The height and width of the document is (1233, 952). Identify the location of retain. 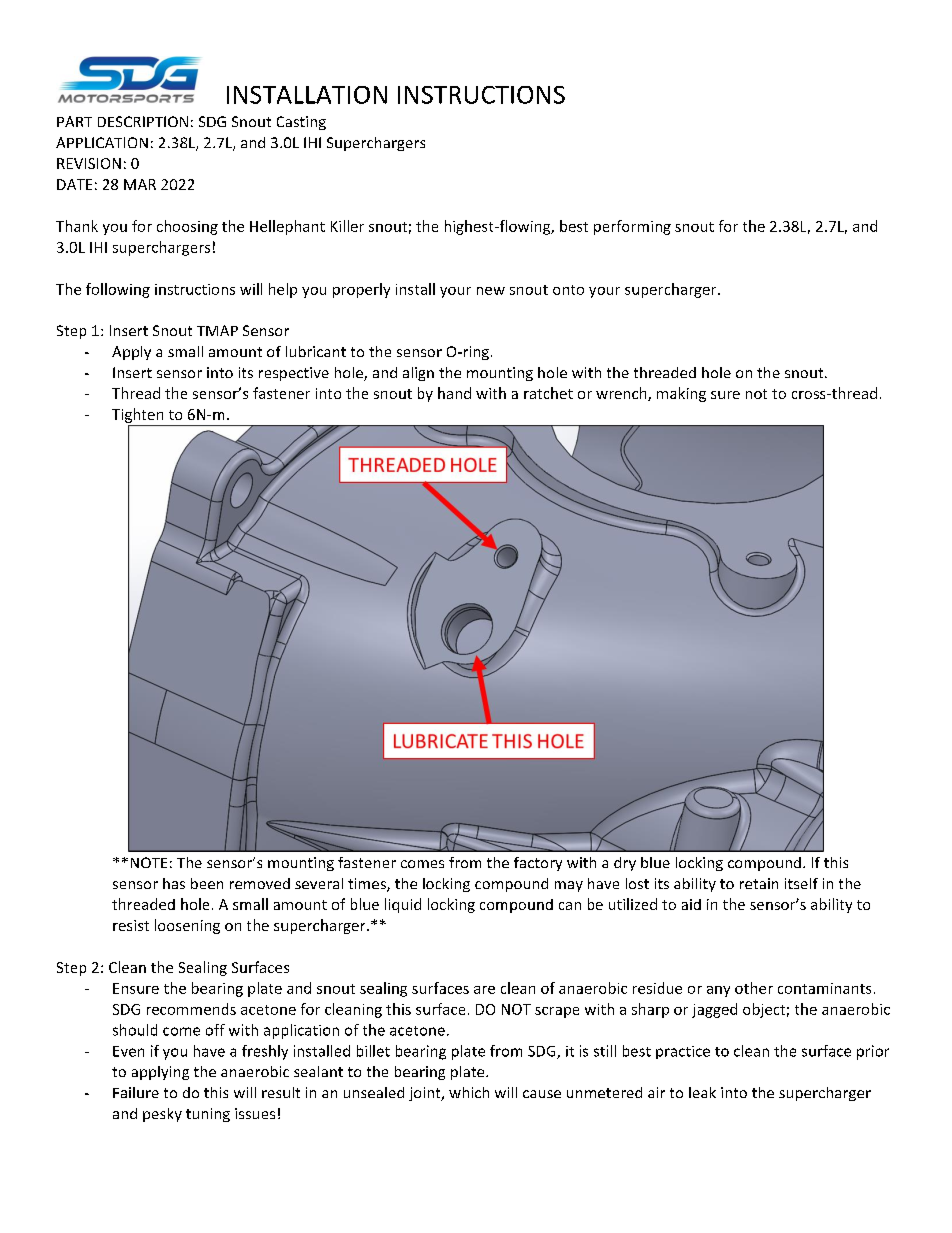
(759, 883).
